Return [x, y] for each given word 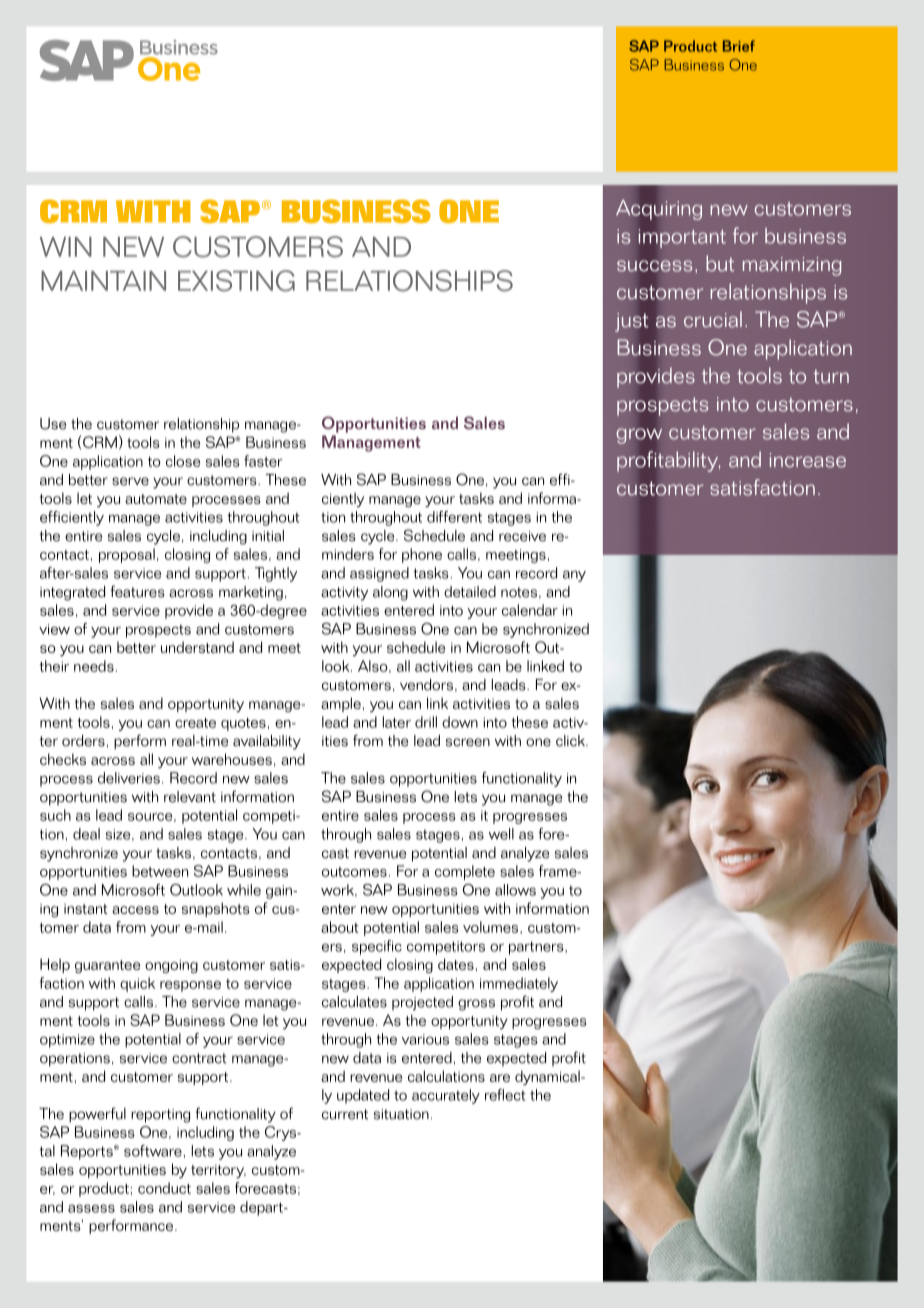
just [631, 322]
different [454, 517]
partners [537, 948]
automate [156, 499]
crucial [713, 319]
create [195, 723]
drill [426, 722]
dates [456, 964]
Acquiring [659, 210]
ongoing [171, 966]
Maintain [103, 281]
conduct [164, 1188]
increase [808, 460]
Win [66, 247]
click [571, 741]
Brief [739, 46]
